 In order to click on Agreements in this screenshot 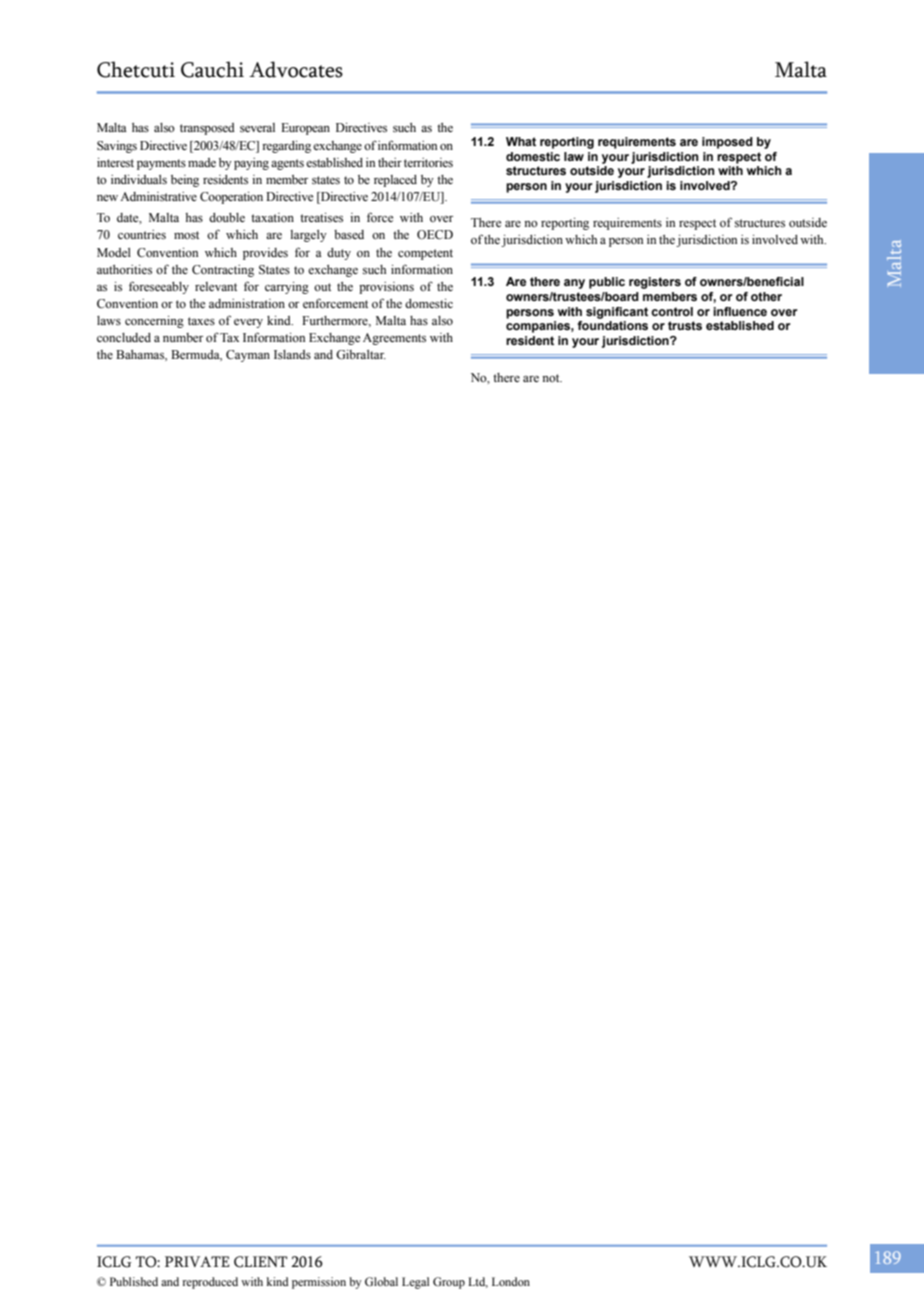, I will do `click(394, 339)`.
